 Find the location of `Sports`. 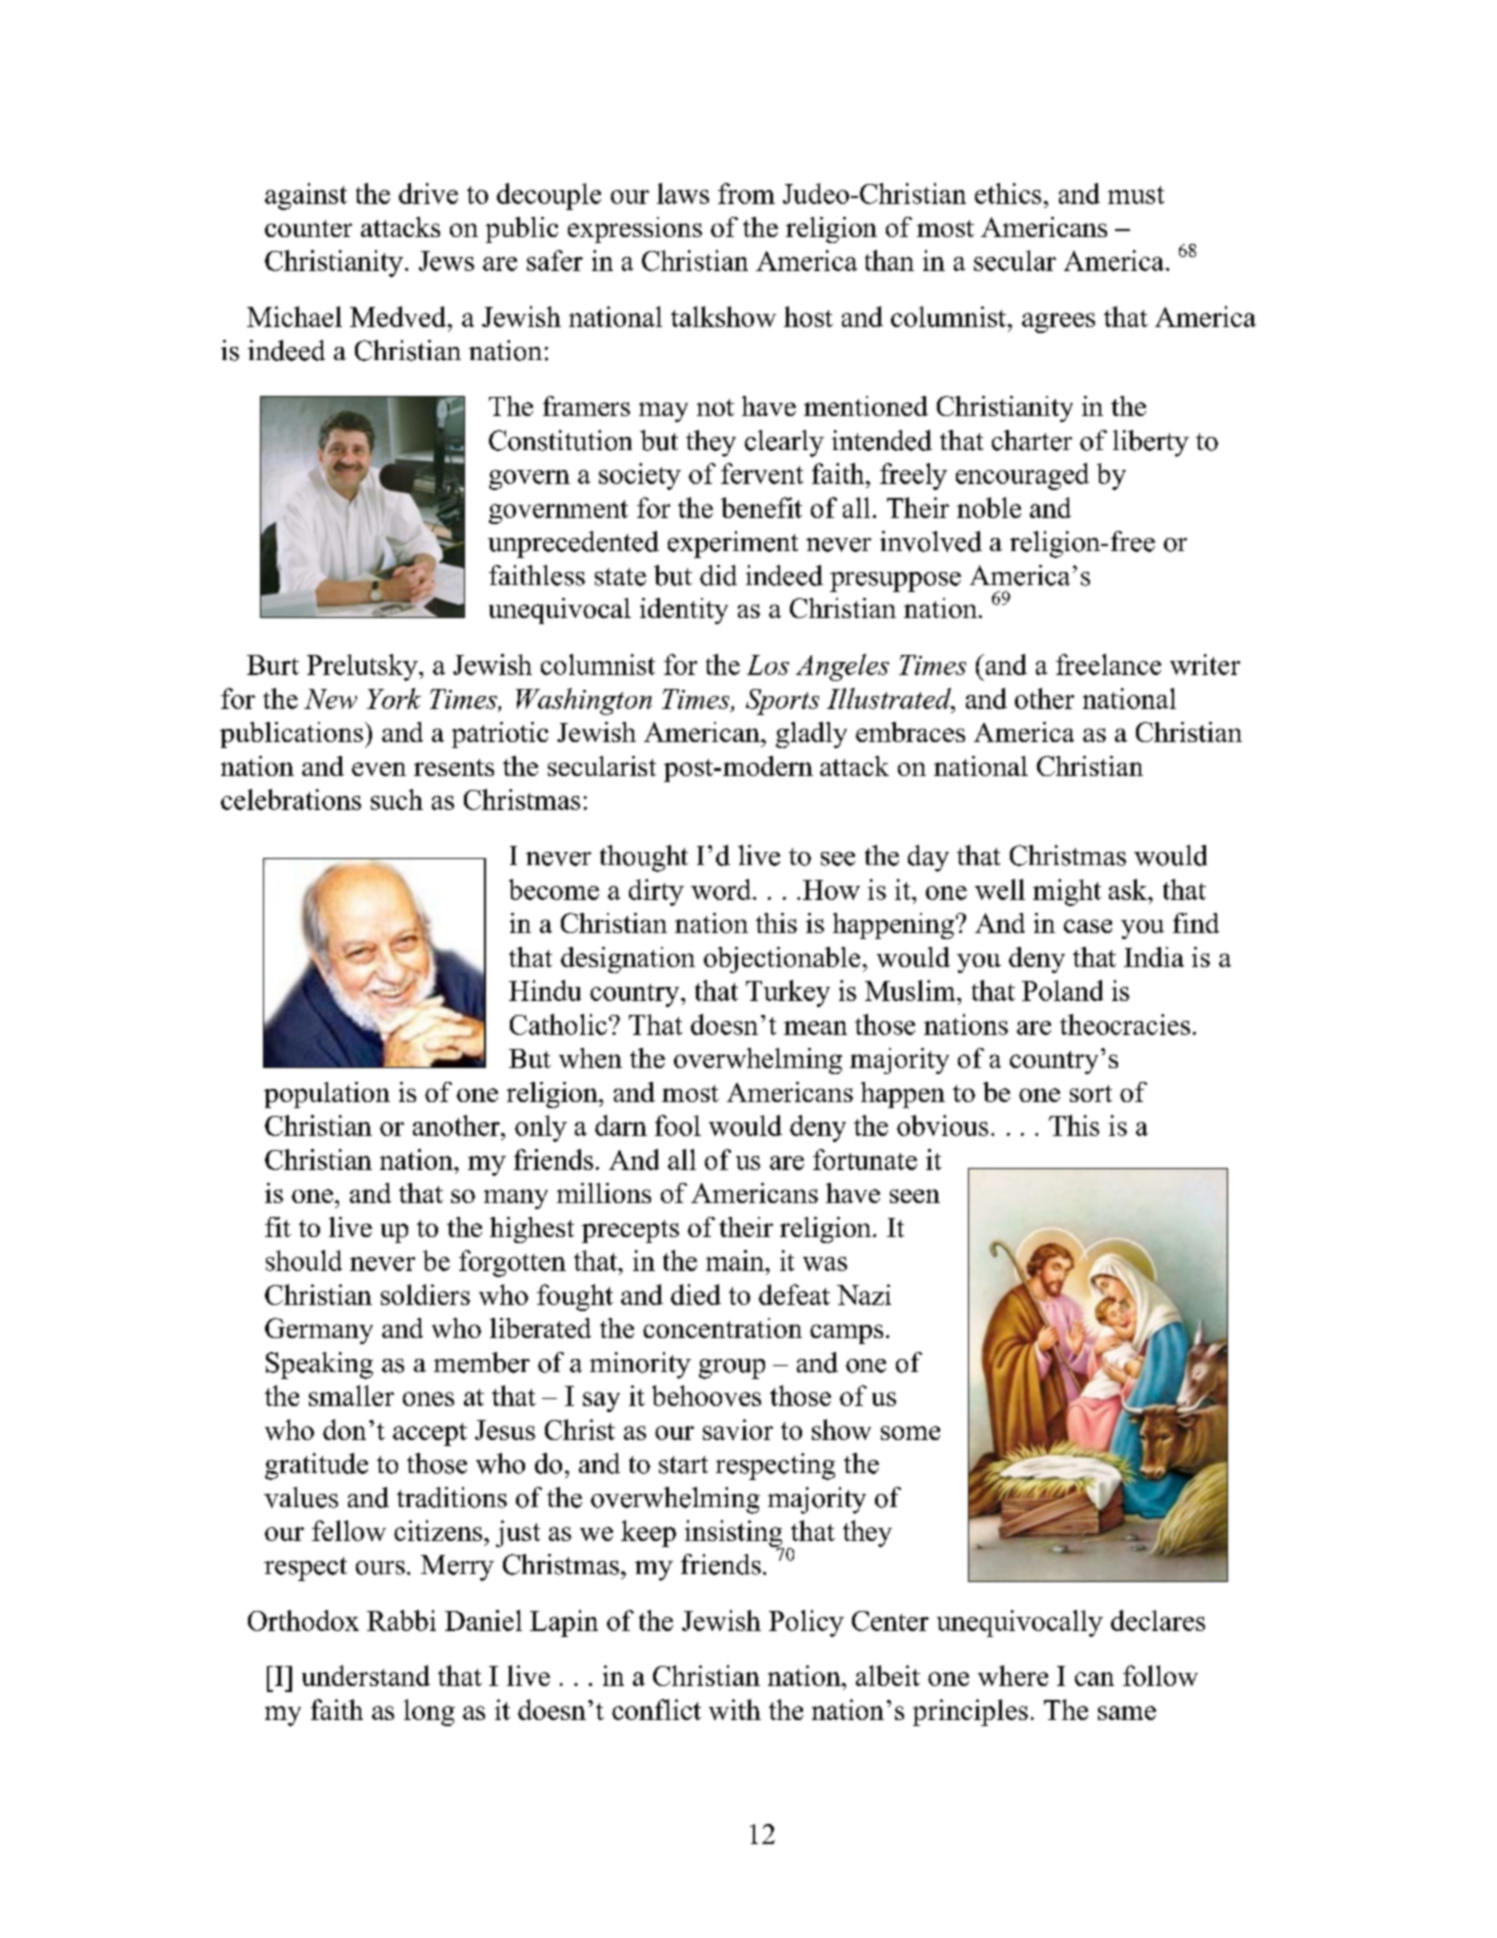

Sports is located at coordinates (782, 702).
